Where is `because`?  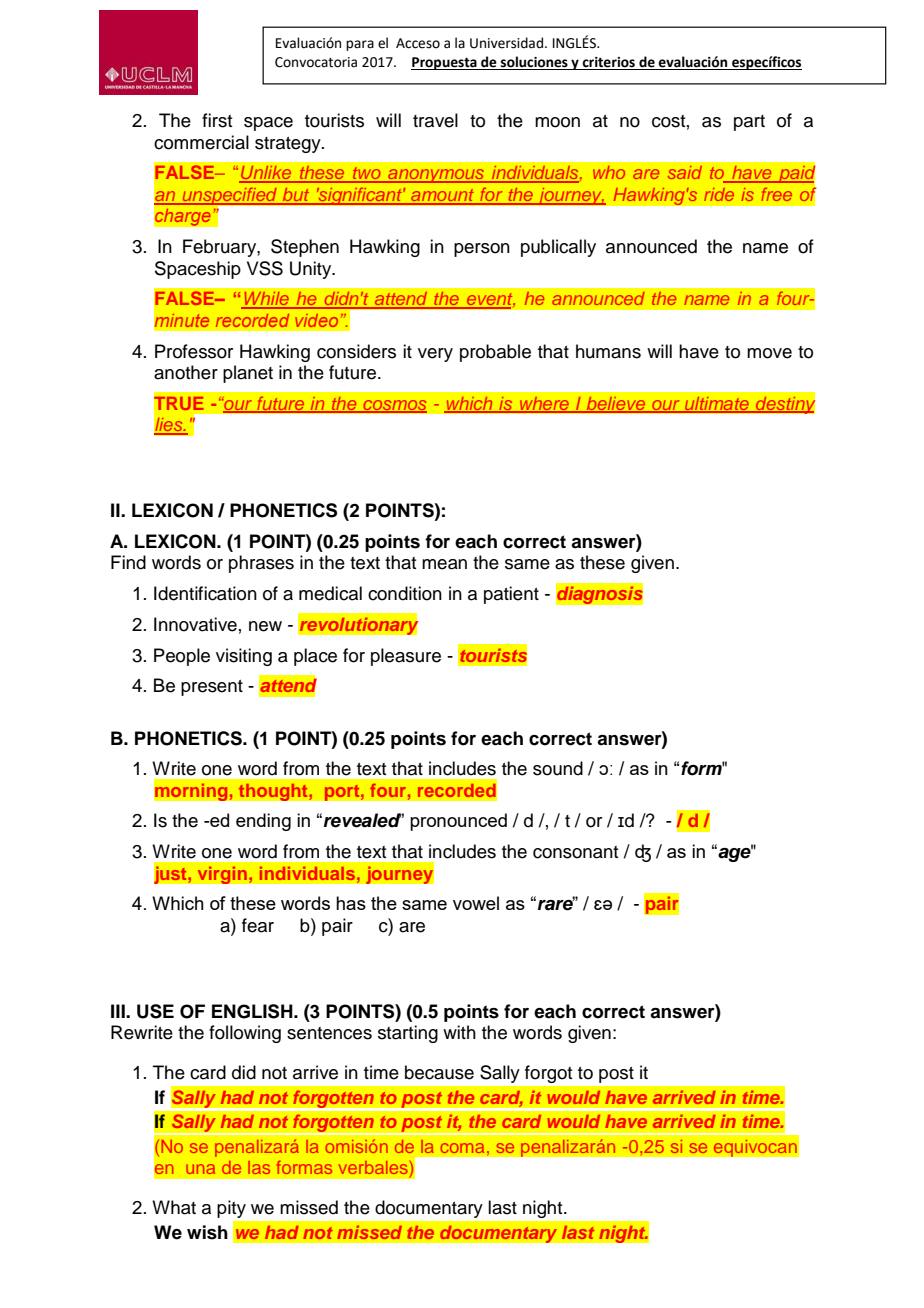 because is located at coordinates (439, 1072).
